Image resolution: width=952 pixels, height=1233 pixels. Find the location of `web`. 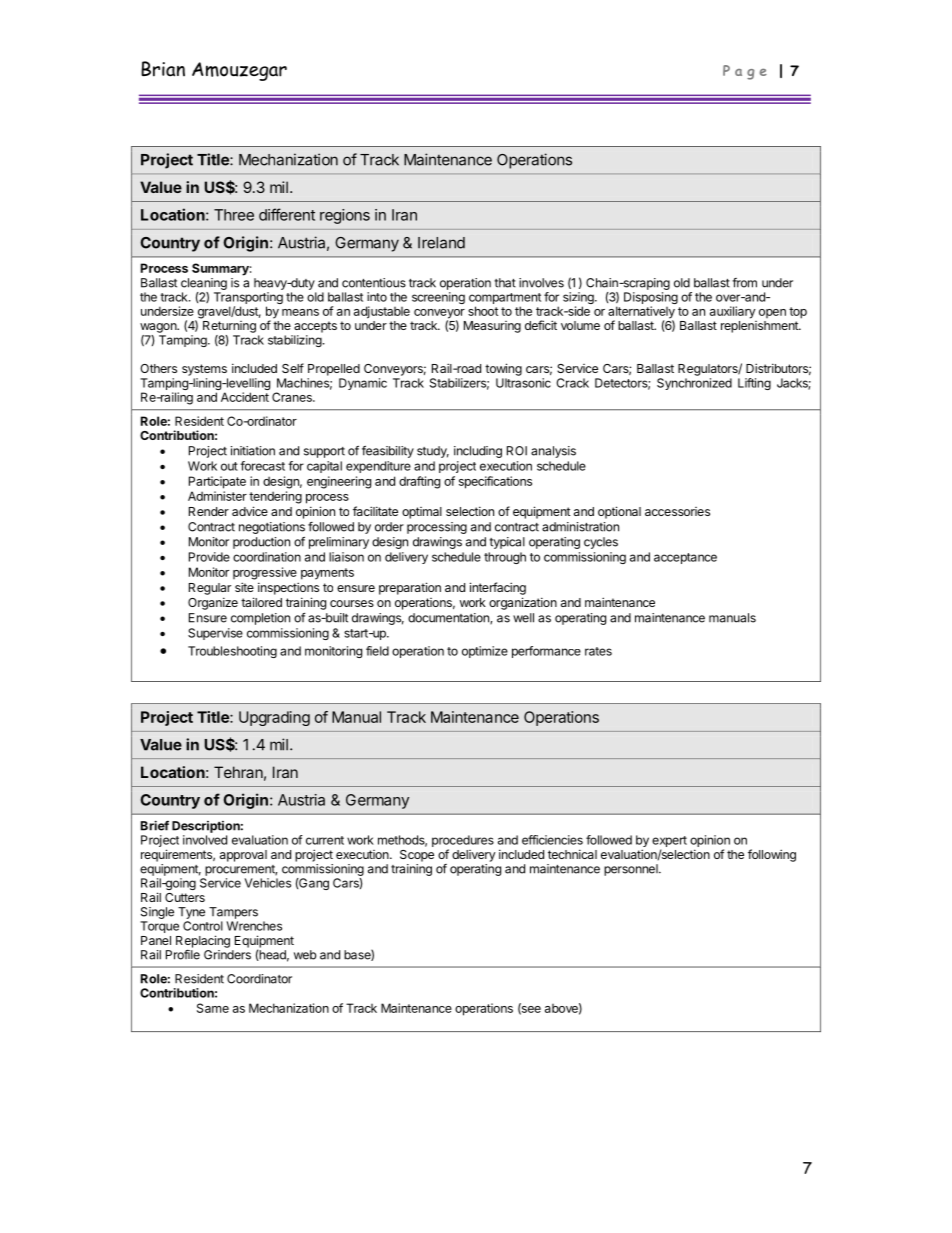

web is located at coordinates (305, 955).
